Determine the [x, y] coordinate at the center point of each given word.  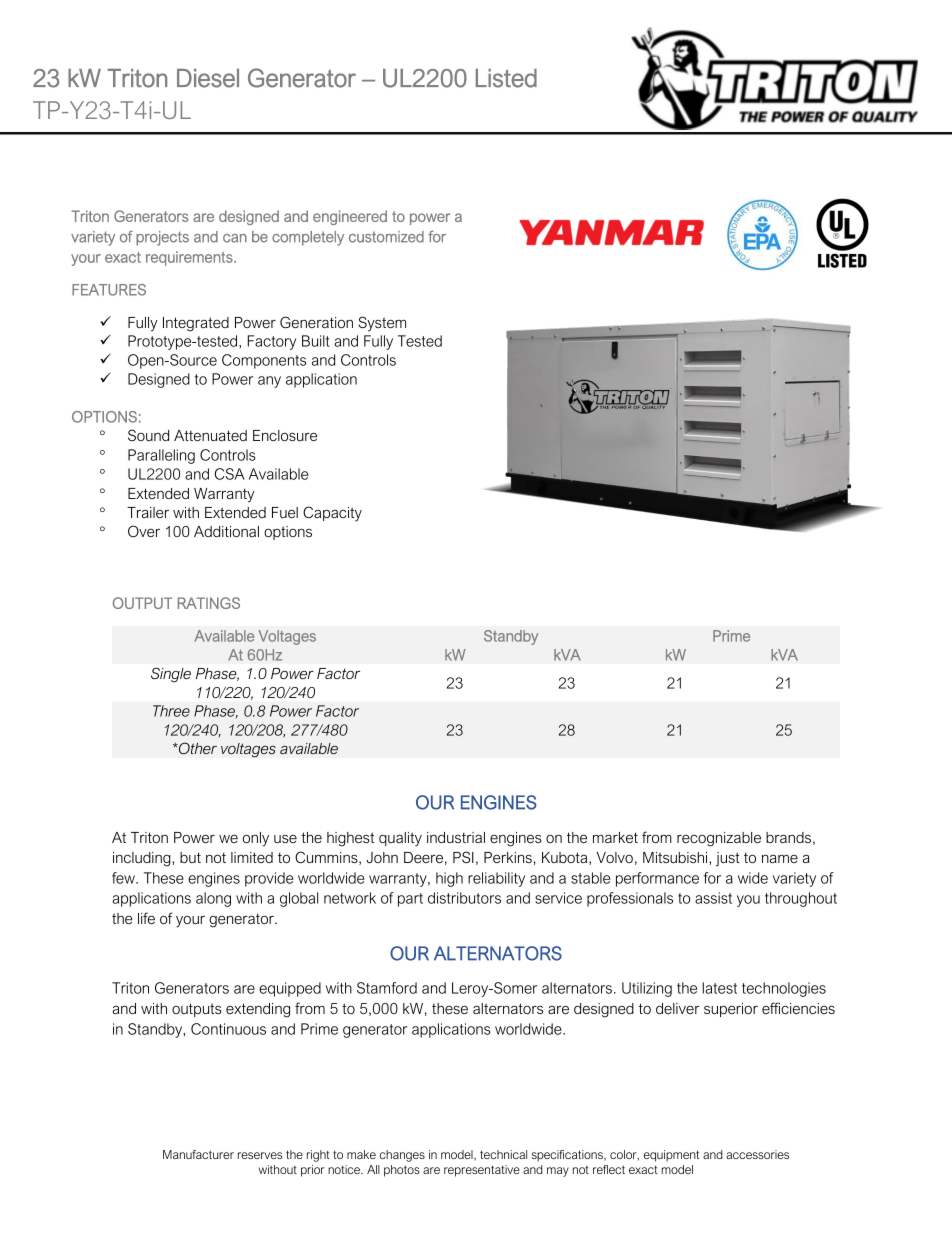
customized [386, 237]
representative [482, 1171]
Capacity [332, 514]
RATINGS [209, 603]
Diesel [208, 78]
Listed [506, 78]
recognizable [719, 839]
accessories [757, 1154]
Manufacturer [198, 1154]
